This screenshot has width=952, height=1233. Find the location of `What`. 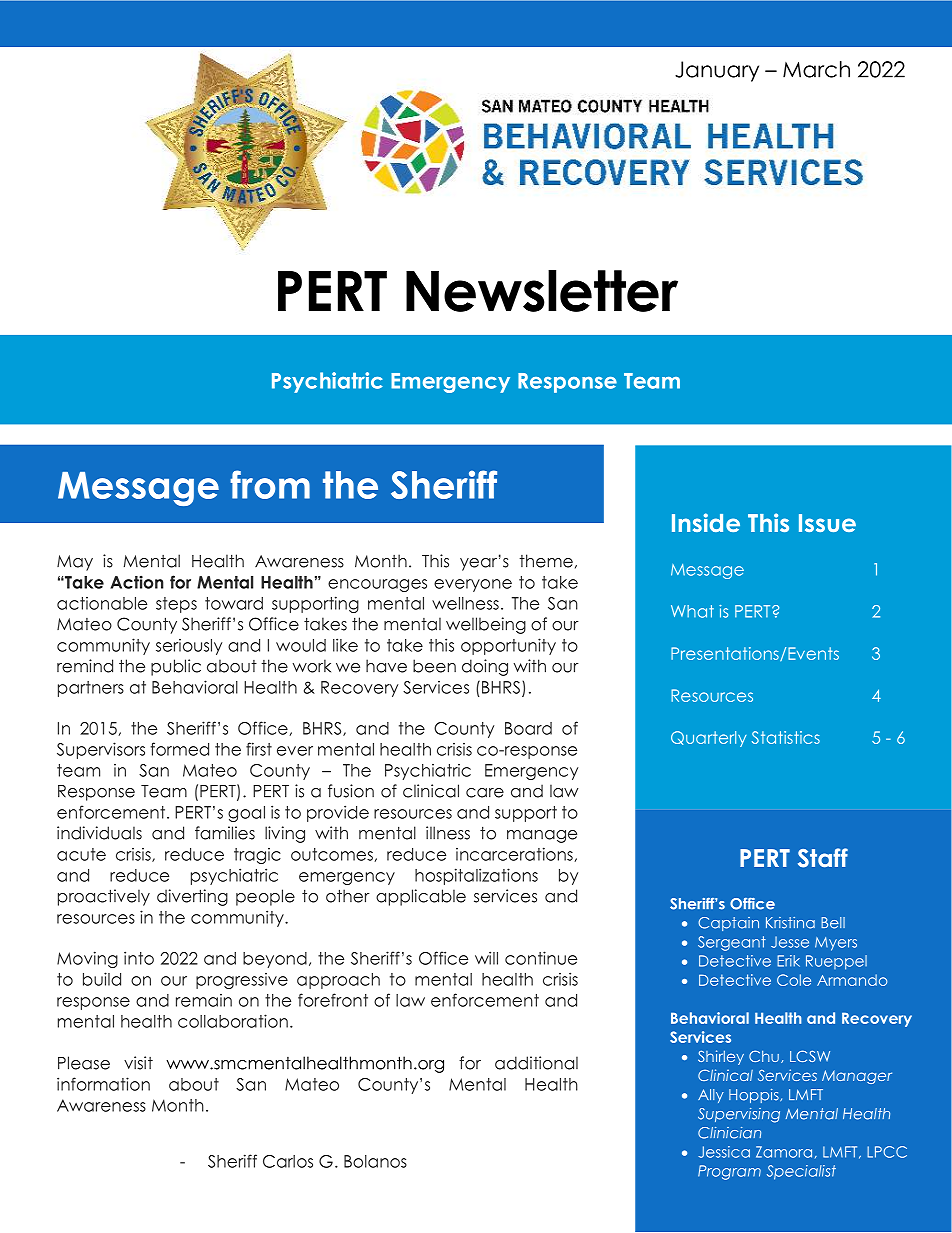

What is located at coordinates (692, 611).
